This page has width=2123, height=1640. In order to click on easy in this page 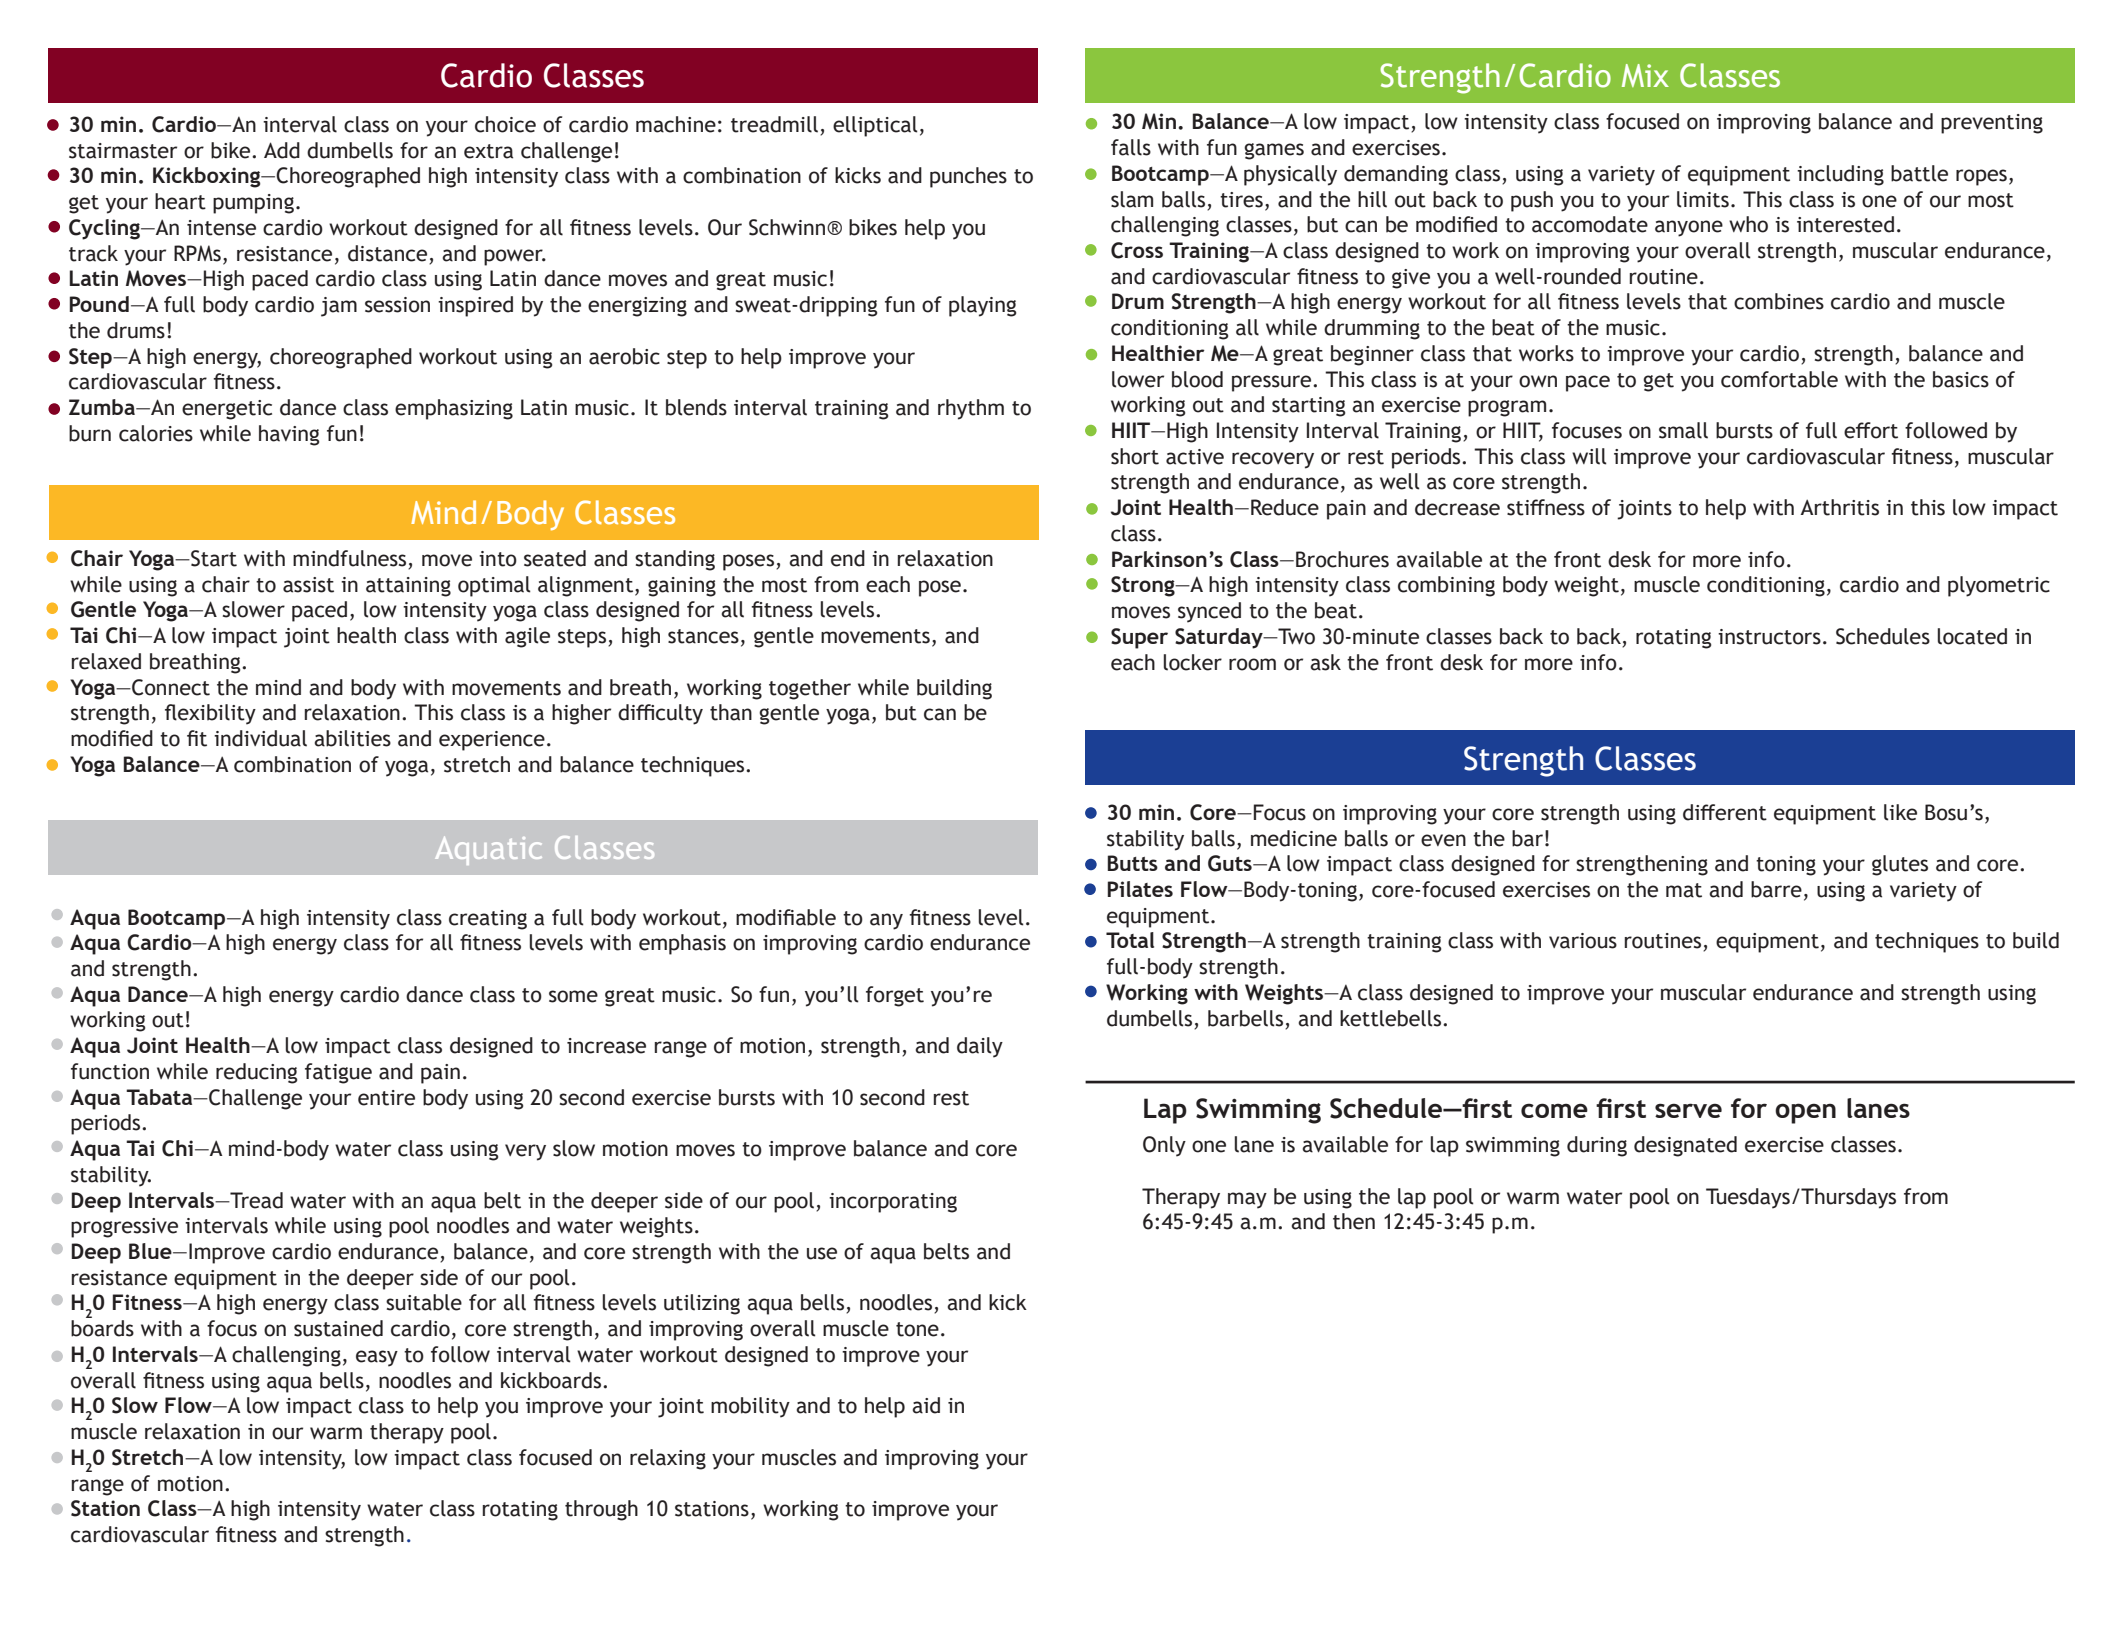, I will do `click(377, 1358)`.
